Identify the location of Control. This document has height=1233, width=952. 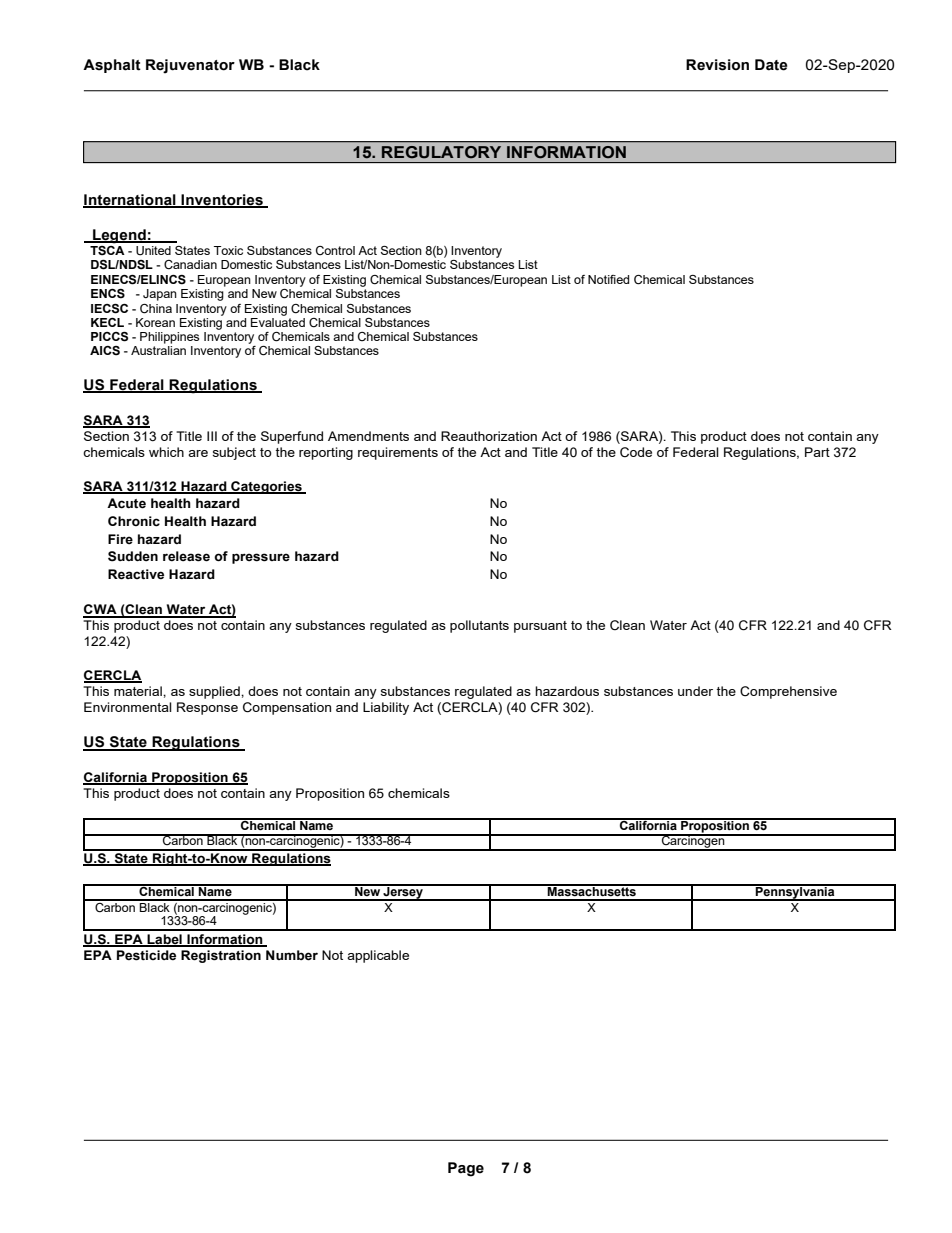
(335, 250).
